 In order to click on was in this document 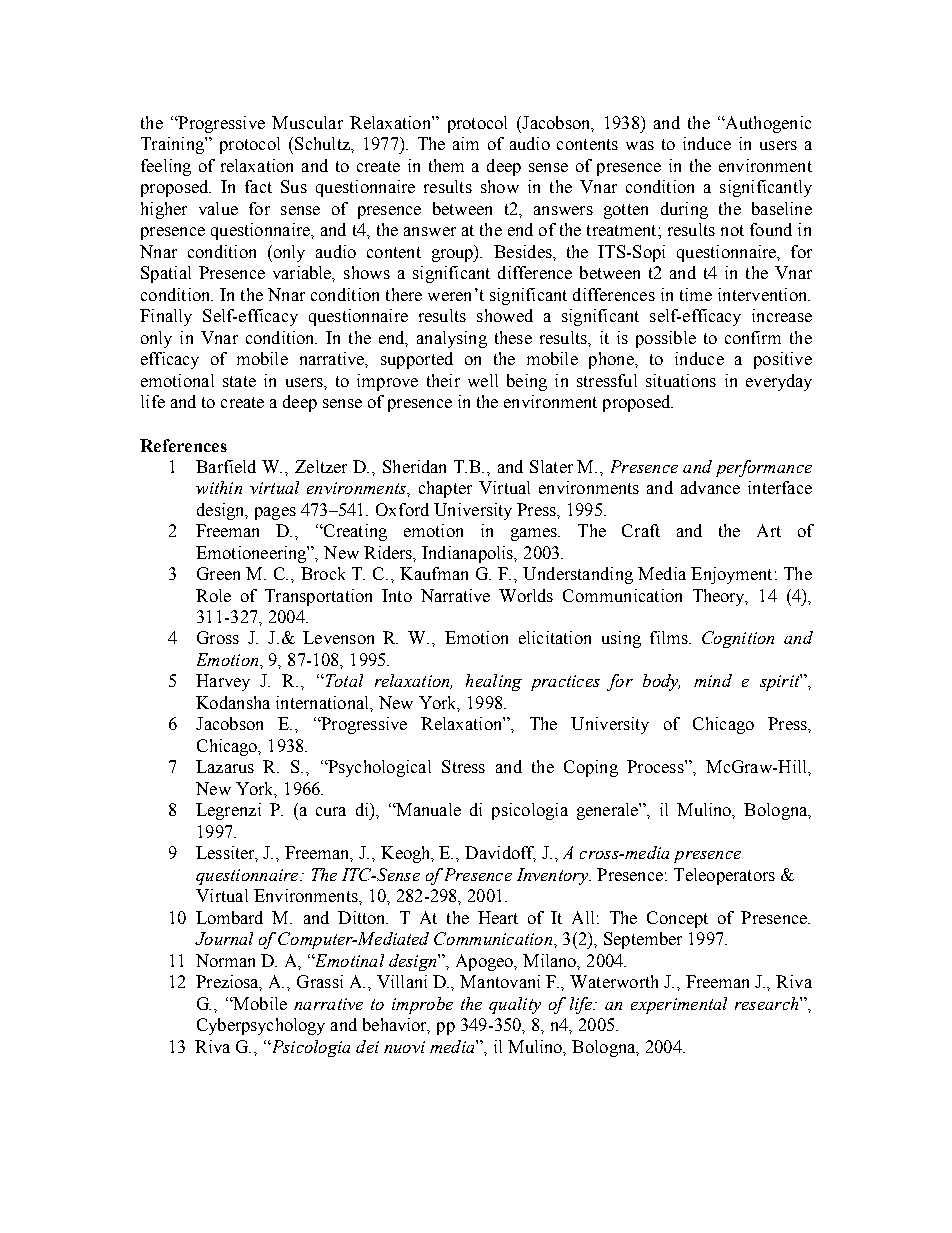, I will do `click(640, 145)`.
